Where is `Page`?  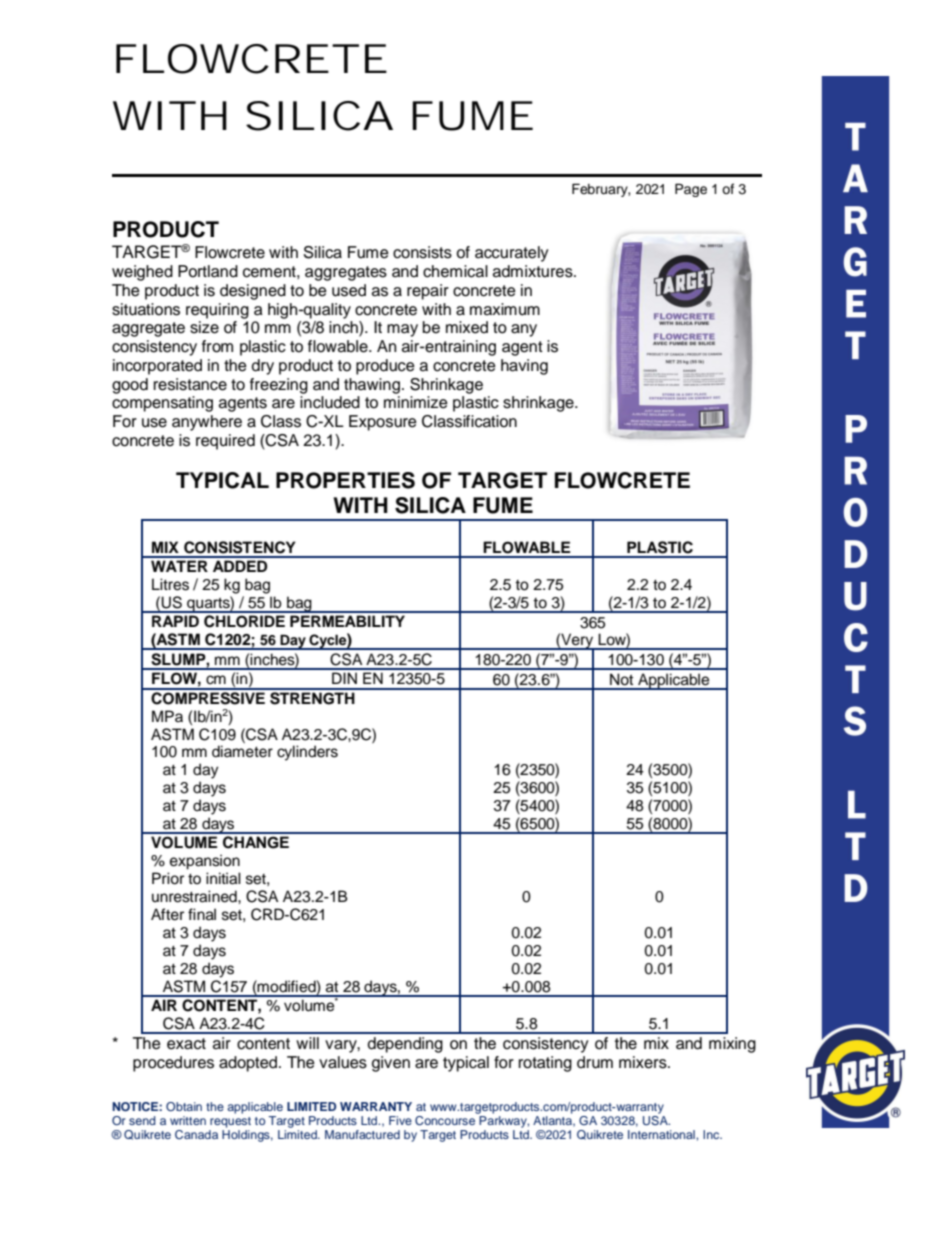 Page is located at coordinates (691, 190).
